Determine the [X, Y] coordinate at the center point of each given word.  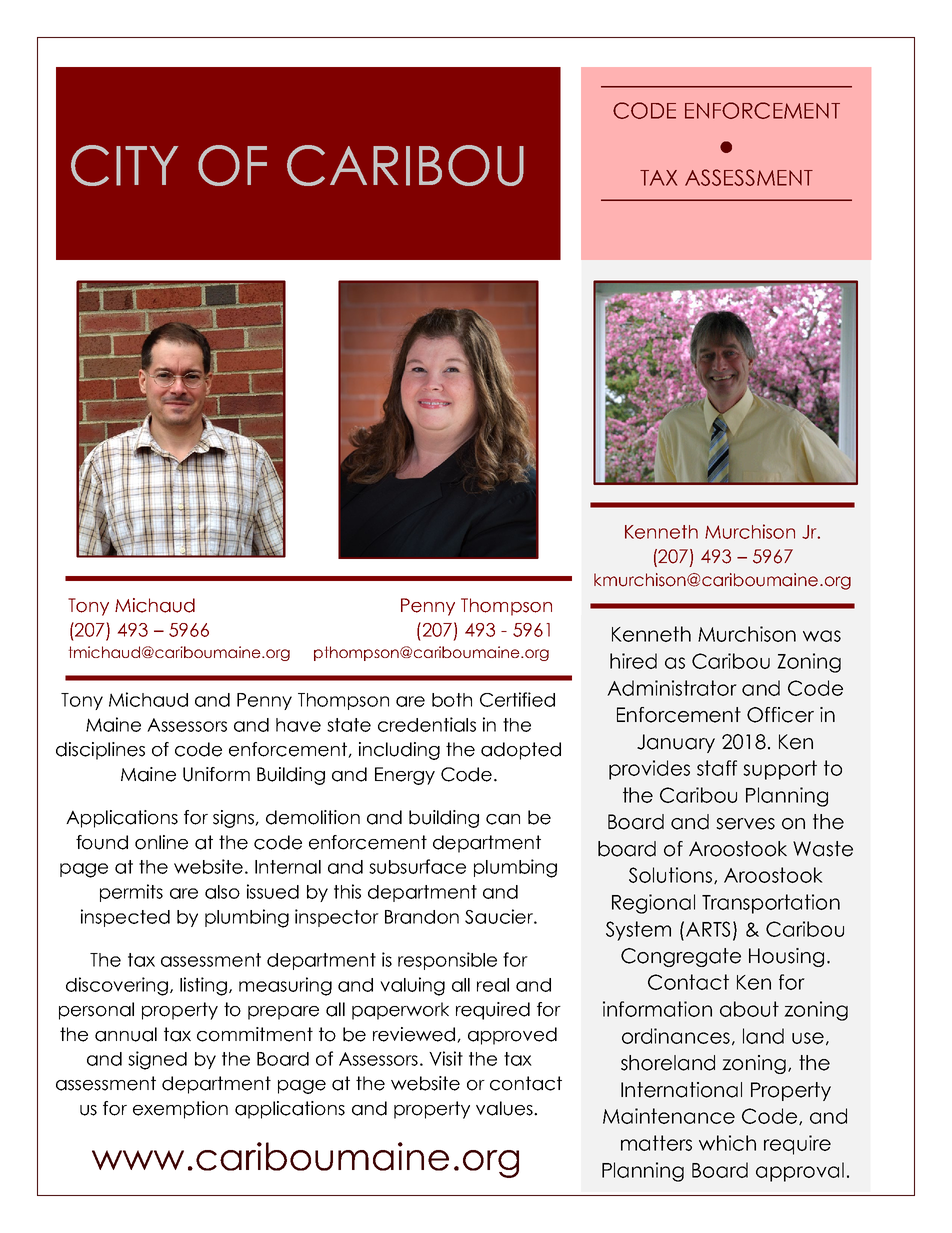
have [298, 725]
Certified [517, 699]
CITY [124, 165]
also [222, 892]
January [676, 743]
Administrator [672, 688]
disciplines [100, 751]
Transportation [771, 904]
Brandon [422, 917]
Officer [780, 715]
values [505, 1108]
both [452, 700]
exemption [180, 1110]
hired [633, 661]
